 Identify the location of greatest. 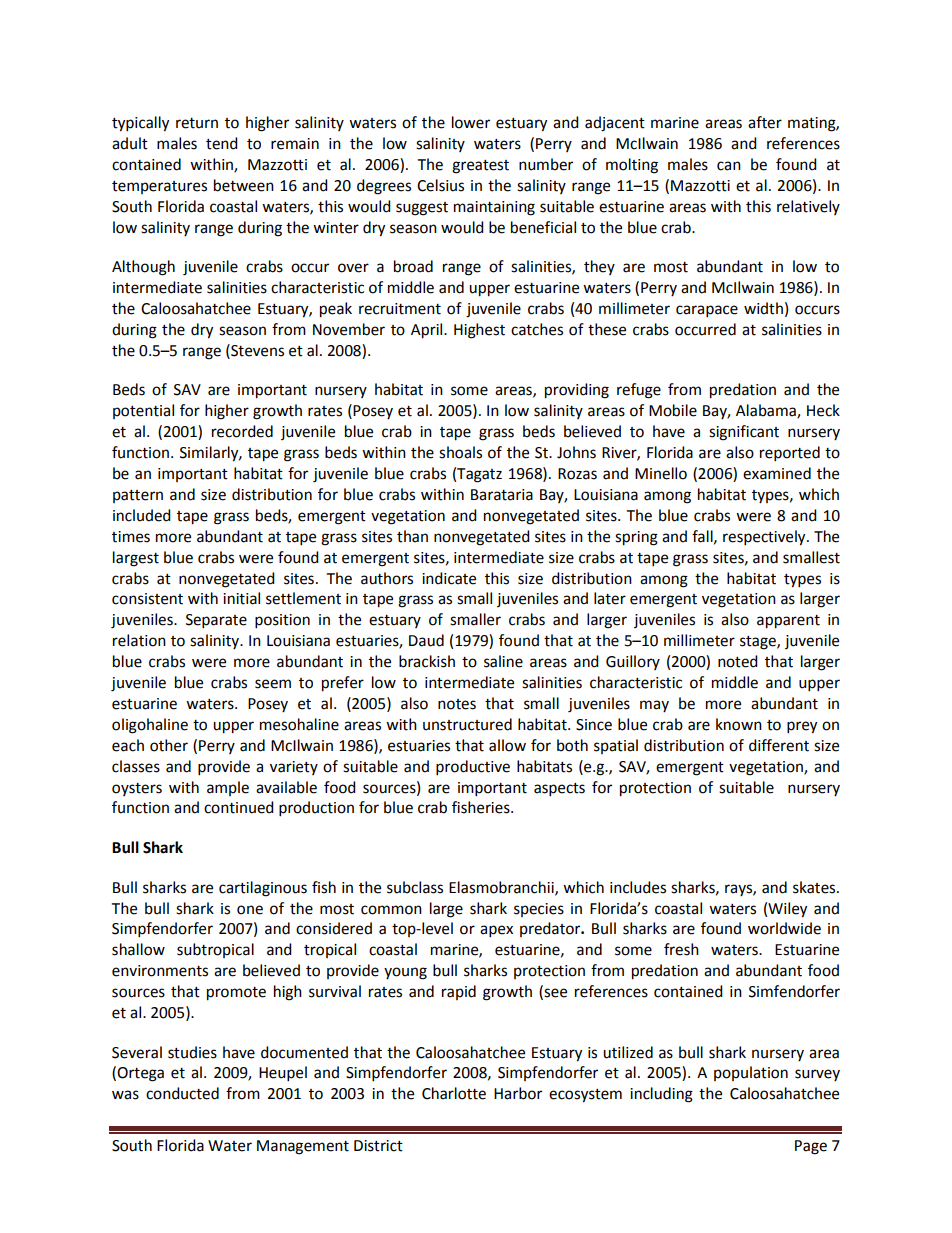
(480, 167).
